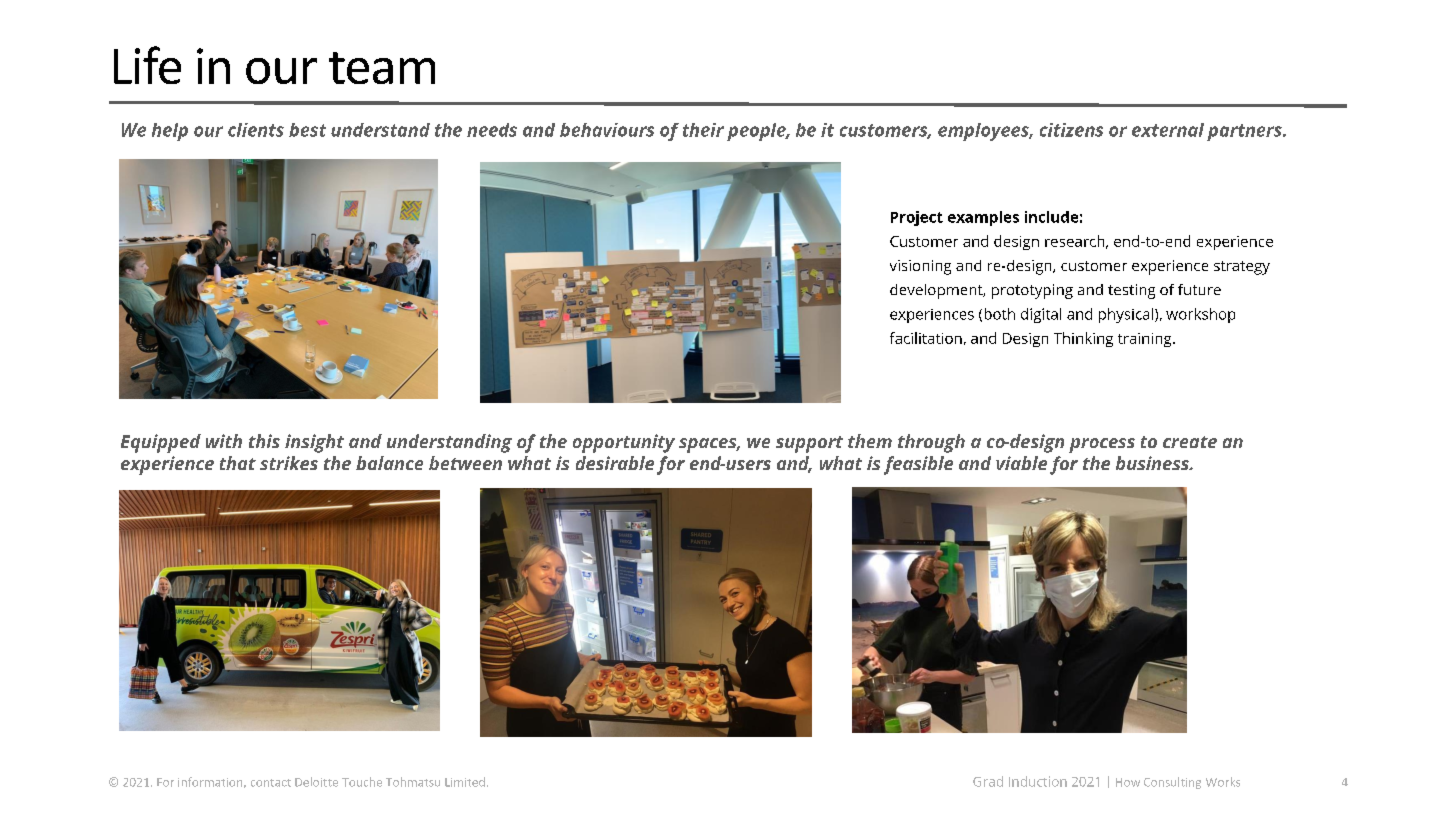 The image size is (1456, 819). Describe the element at coordinates (256, 130) in the screenshot. I see `clients` at that location.
